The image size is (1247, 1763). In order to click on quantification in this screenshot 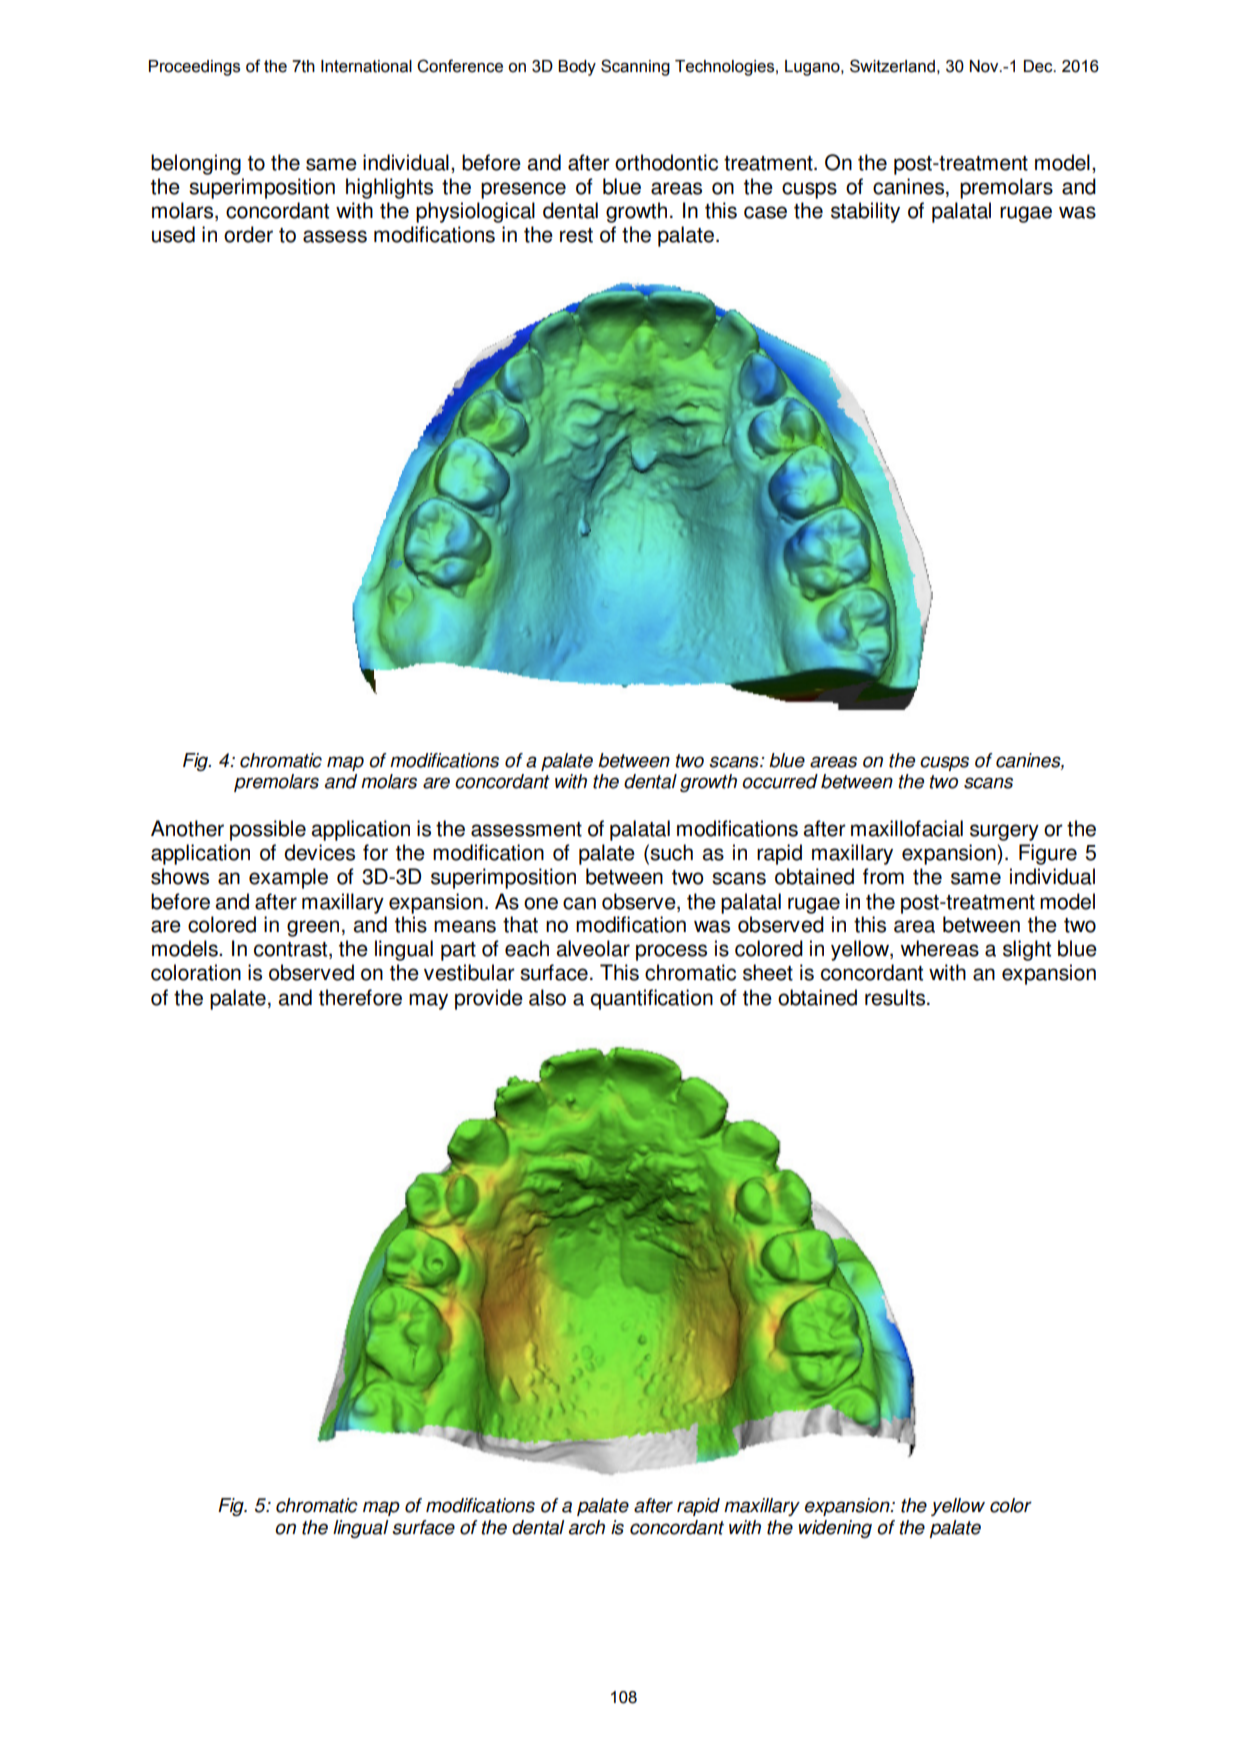, I will do `click(651, 999)`.
